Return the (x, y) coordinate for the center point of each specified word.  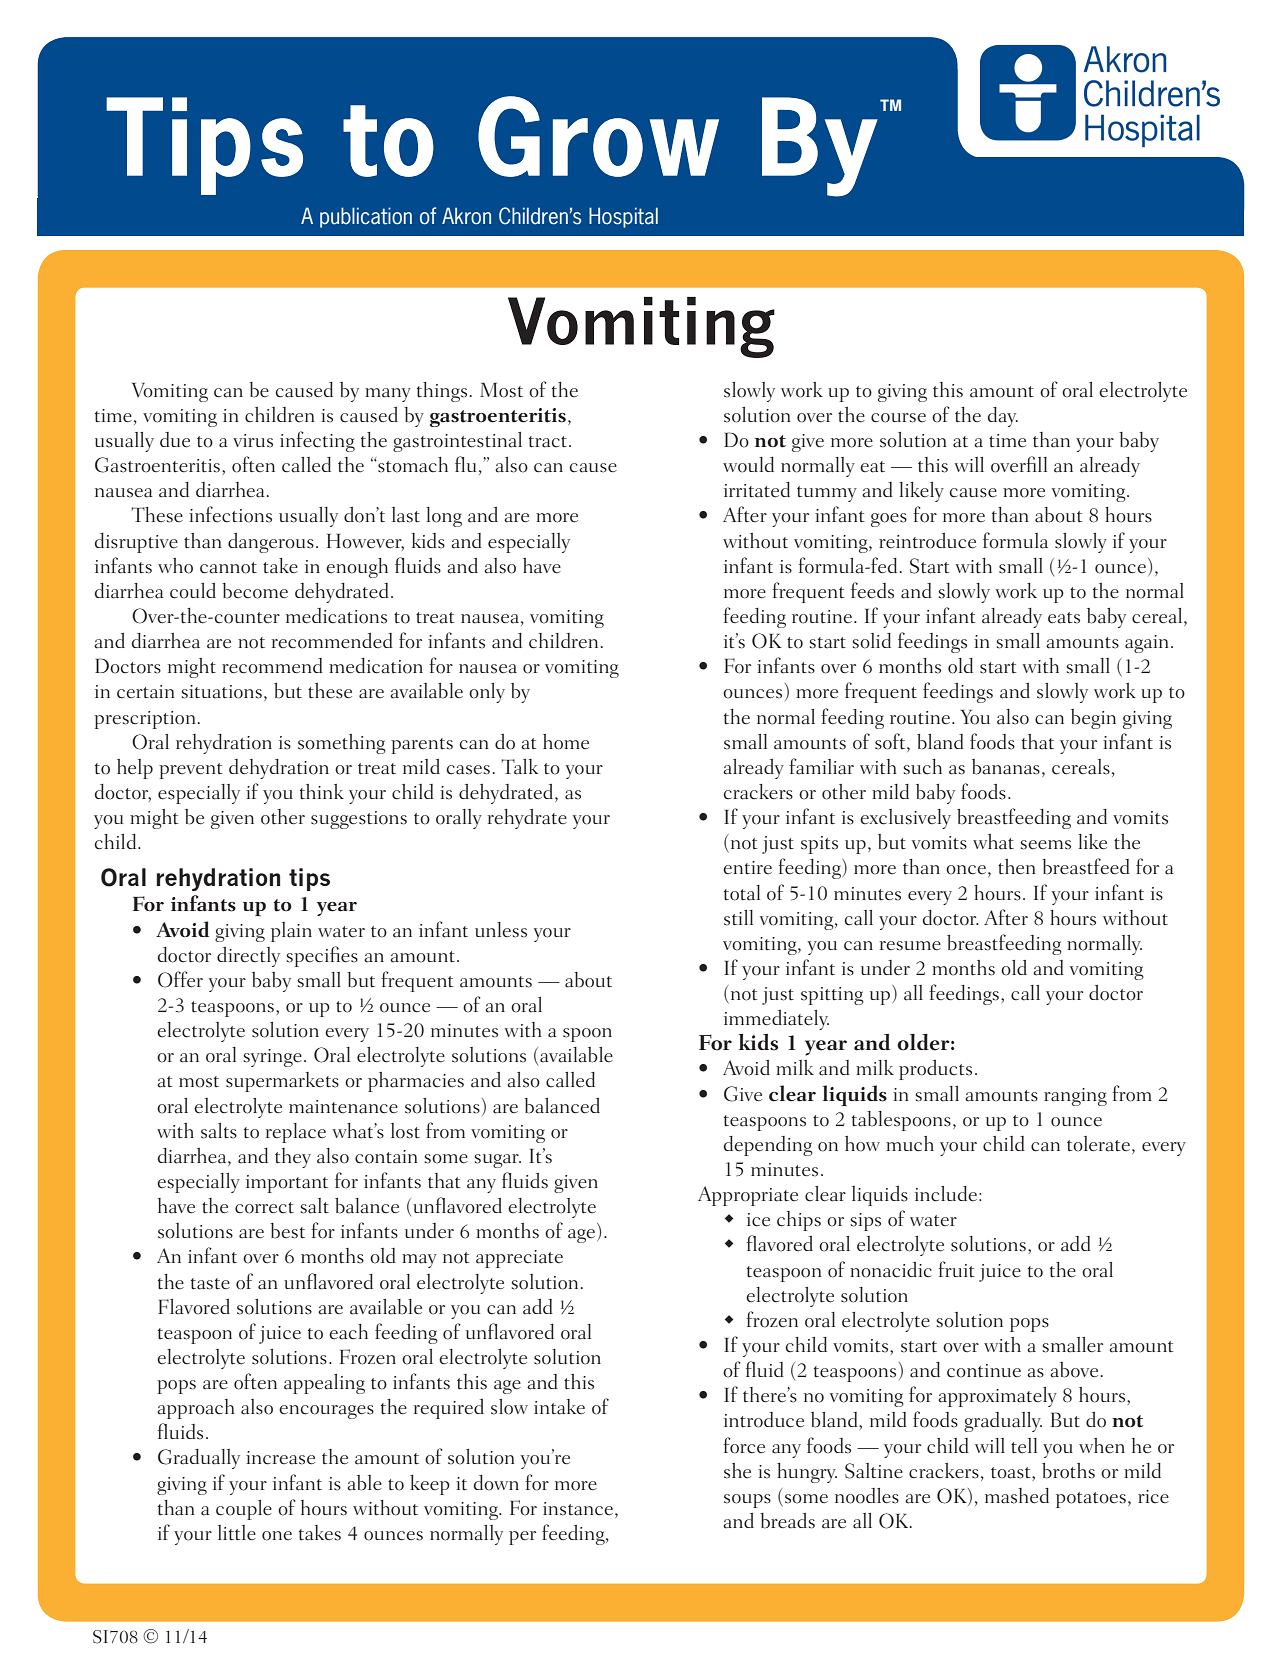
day (1003, 417)
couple (244, 1510)
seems (1045, 845)
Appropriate (748, 1196)
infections (230, 514)
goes (889, 520)
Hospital (623, 217)
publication (366, 217)
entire (747, 868)
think (322, 791)
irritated (757, 490)
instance (579, 1509)
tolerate (1100, 1145)
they (293, 1158)
